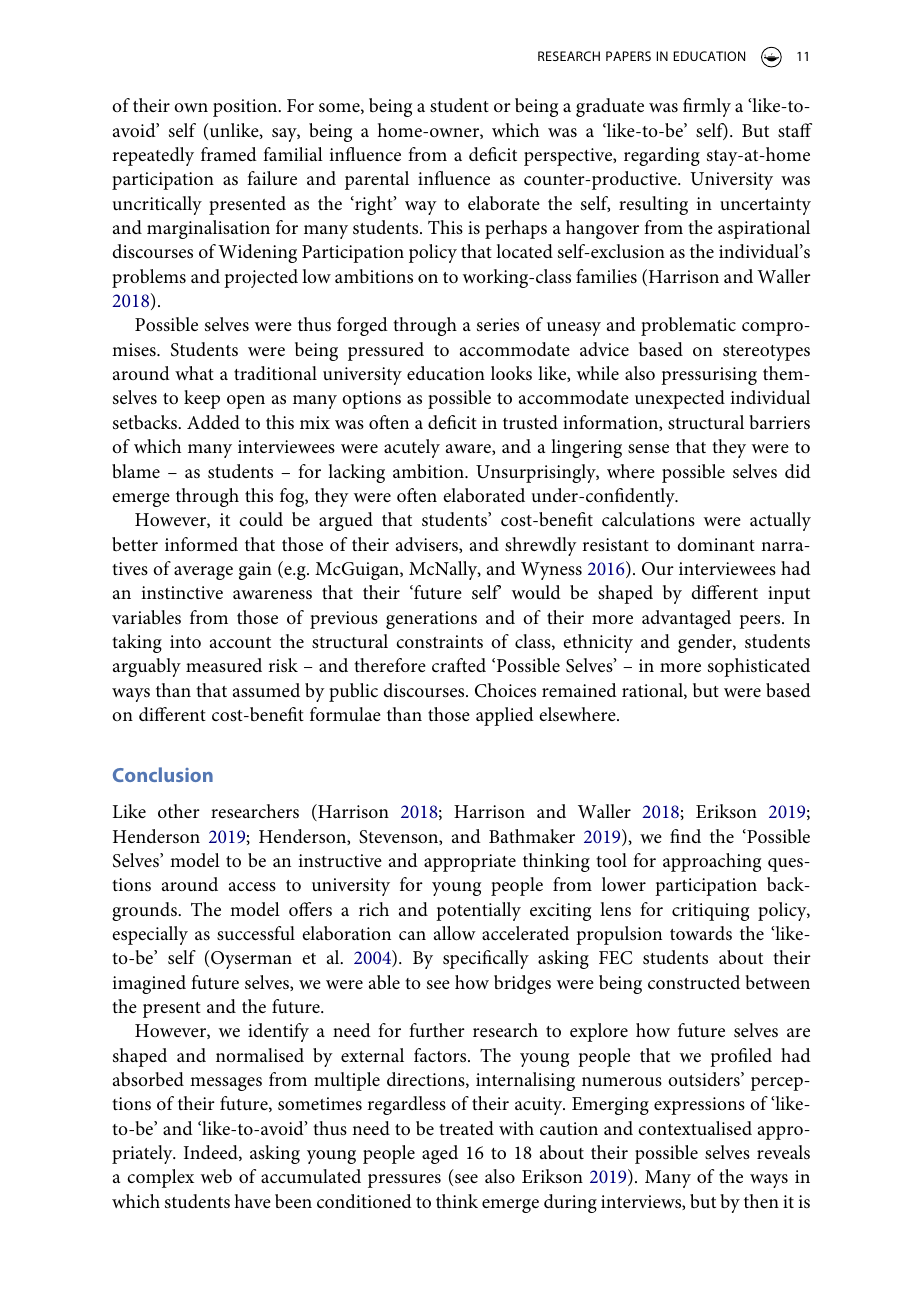  I want to click on Added, so click(213, 422).
